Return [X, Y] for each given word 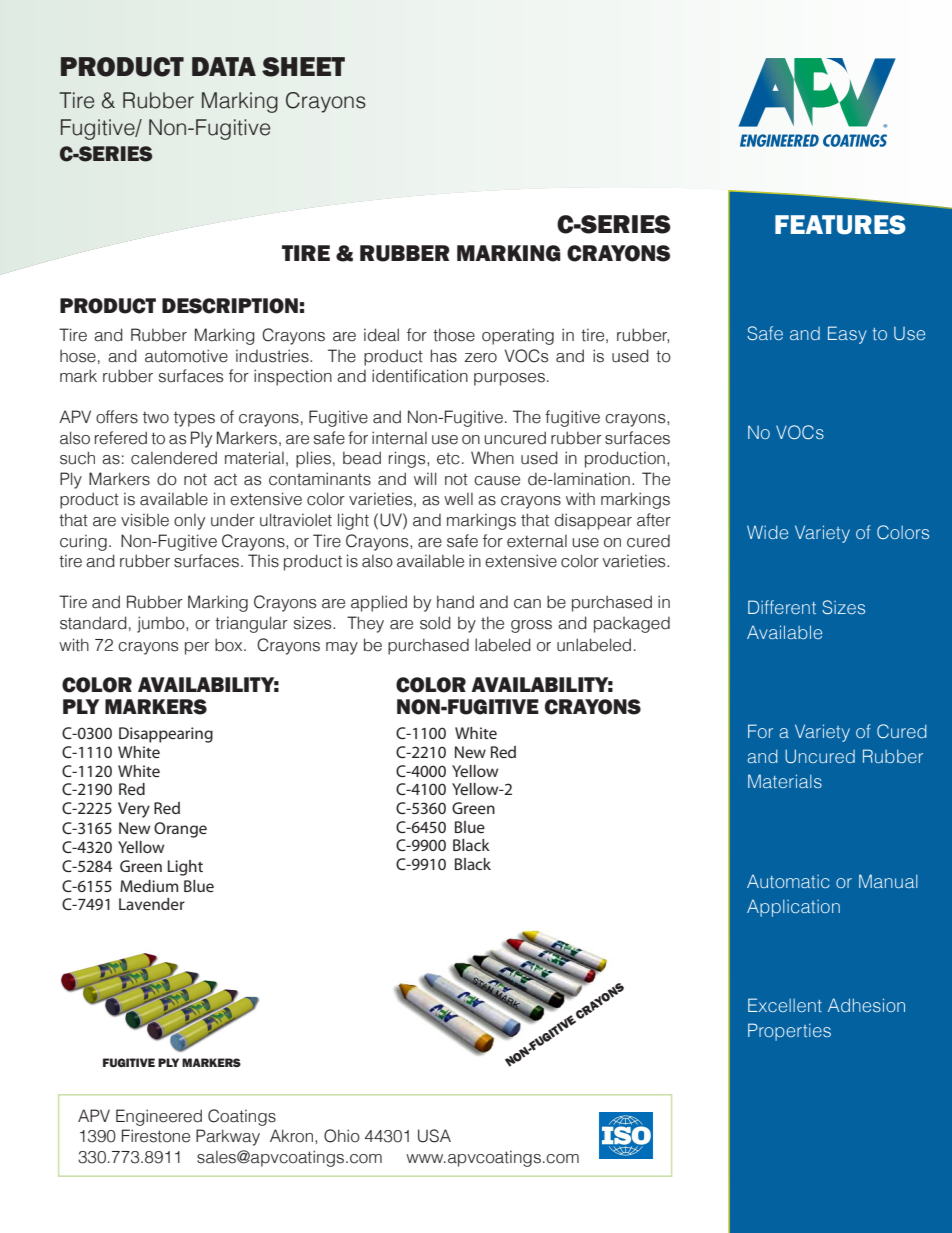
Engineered [159, 1117]
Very [134, 810]
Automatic [788, 881]
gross [531, 626]
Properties [789, 1032]
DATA [224, 66]
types [194, 419]
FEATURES [840, 225]
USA [434, 1136]
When [492, 458]
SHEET [303, 67]
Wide [767, 532]
